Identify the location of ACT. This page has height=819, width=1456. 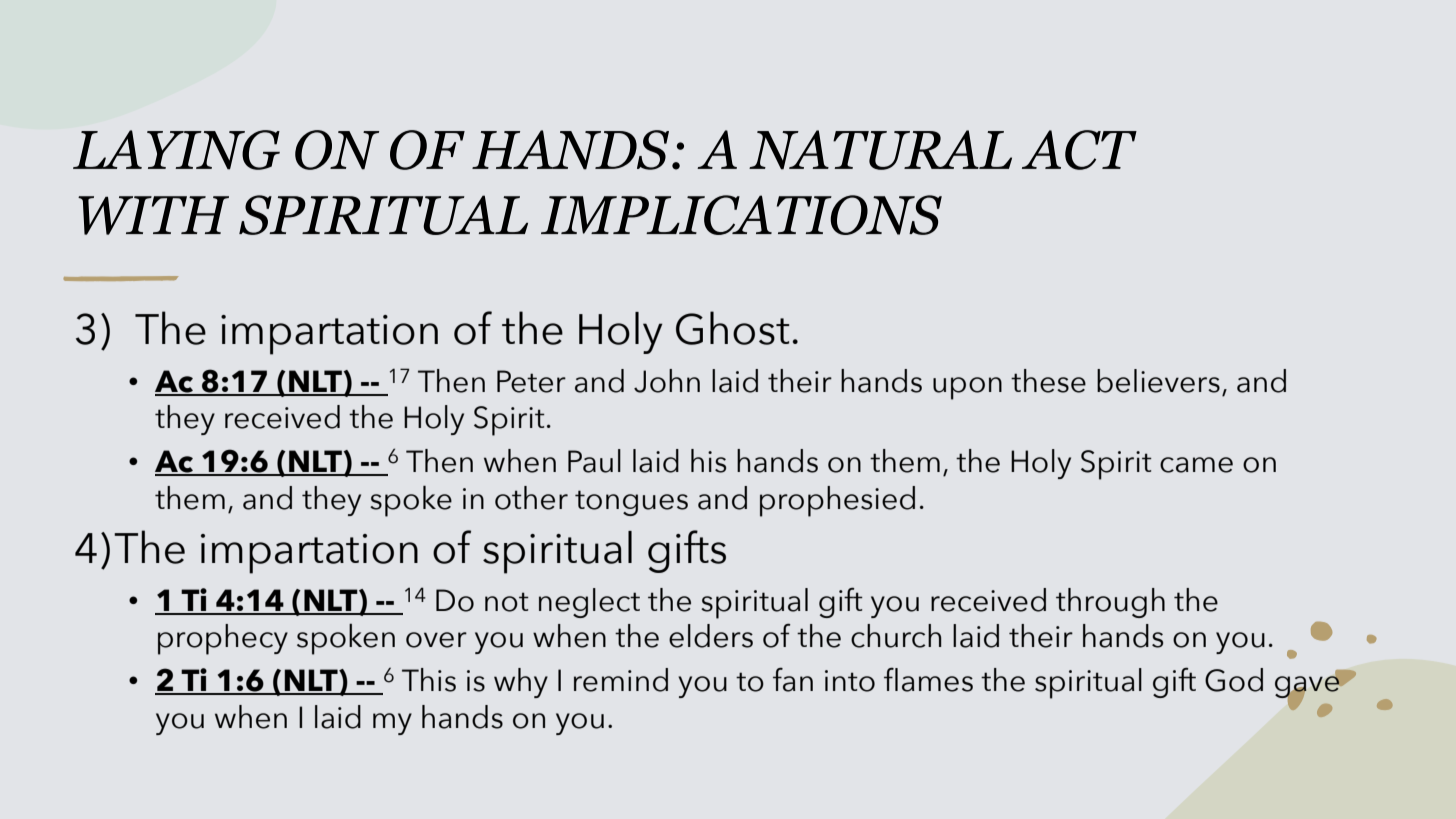
(1079, 150).
